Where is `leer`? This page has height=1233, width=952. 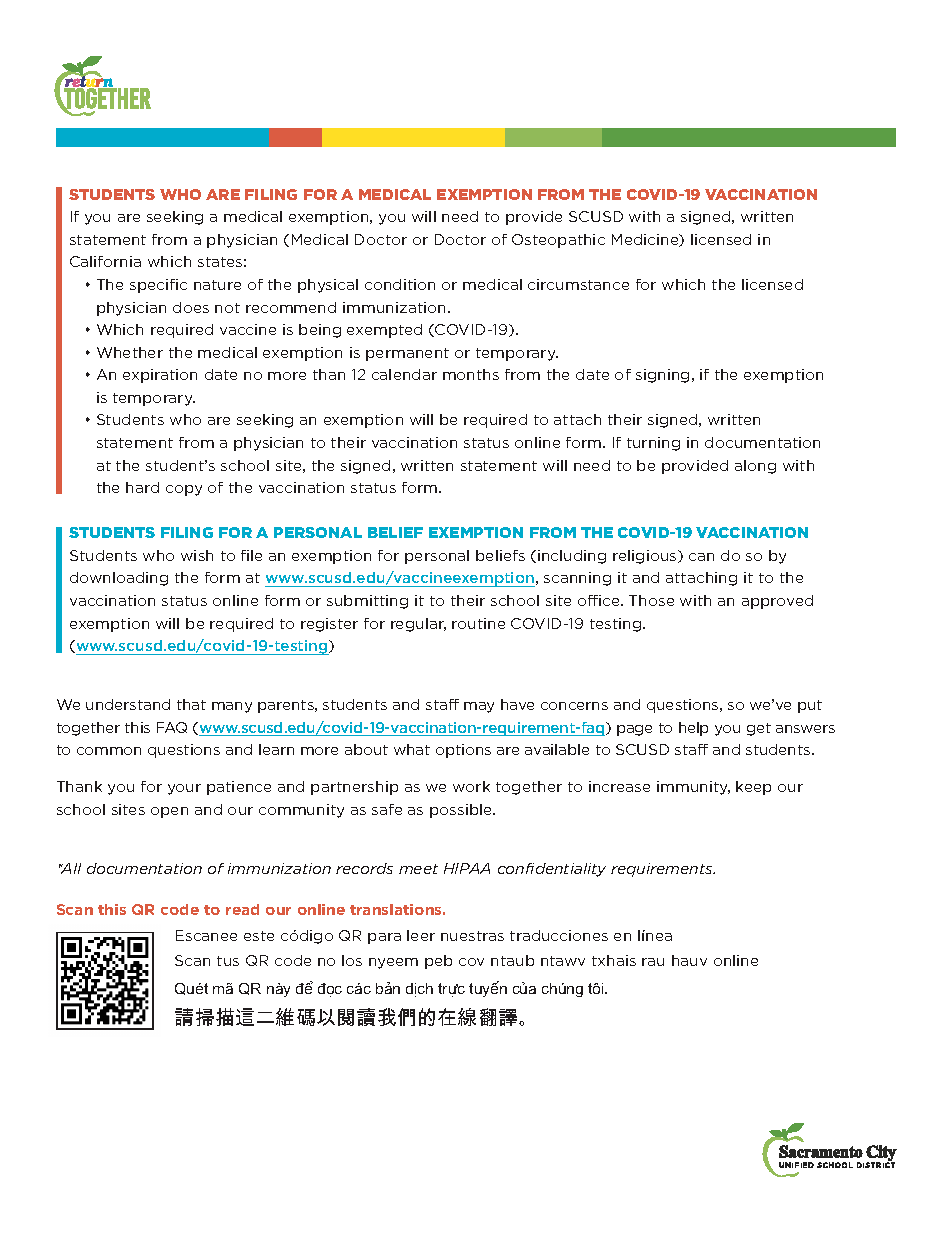
leer is located at coordinates (421, 935).
